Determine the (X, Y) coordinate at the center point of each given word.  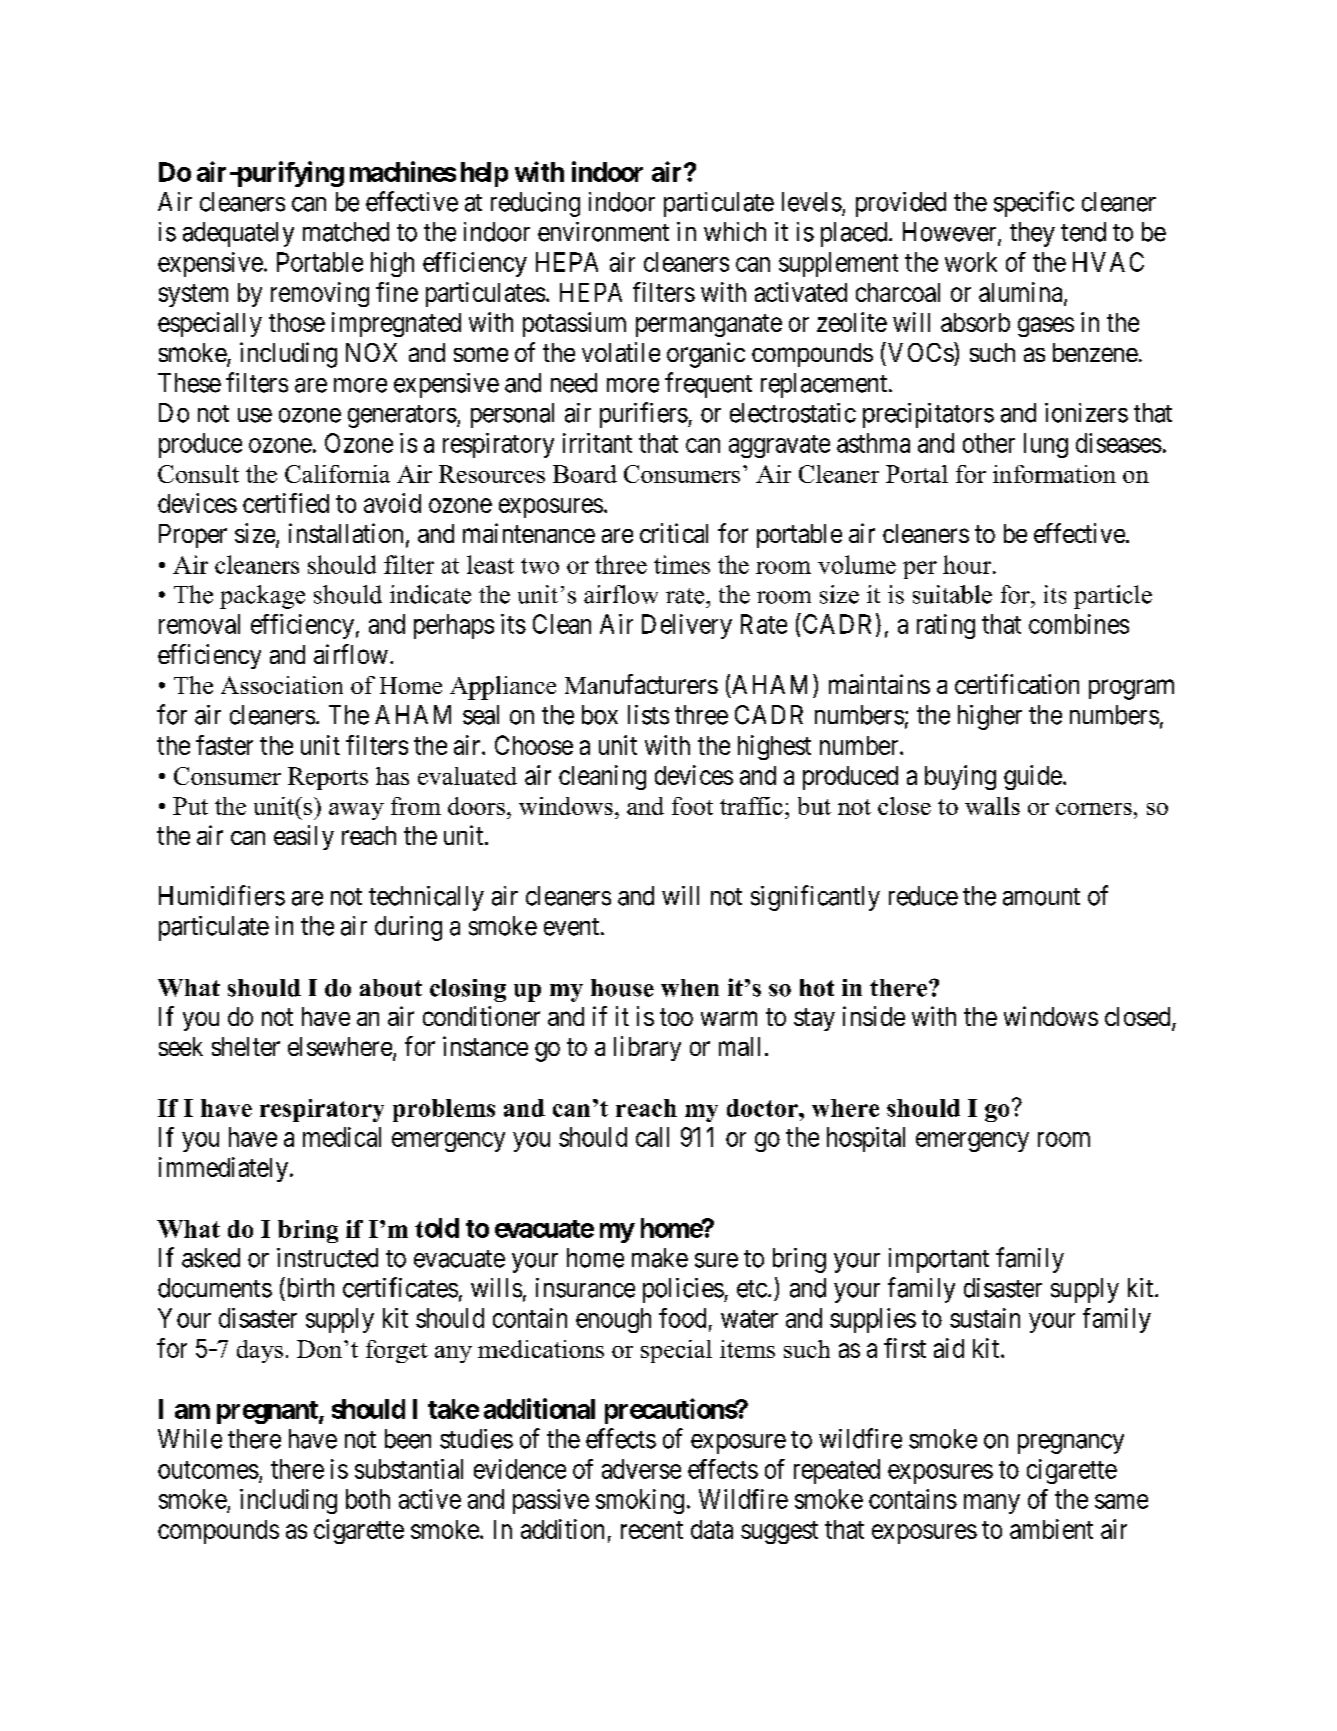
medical (342, 1137)
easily (304, 837)
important (939, 1260)
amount (1041, 897)
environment (603, 232)
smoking (640, 1501)
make (660, 1258)
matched (346, 232)
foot (692, 806)
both (368, 1499)
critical (674, 533)
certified (286, 503)
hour (968, 564)
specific (1034, 204)
